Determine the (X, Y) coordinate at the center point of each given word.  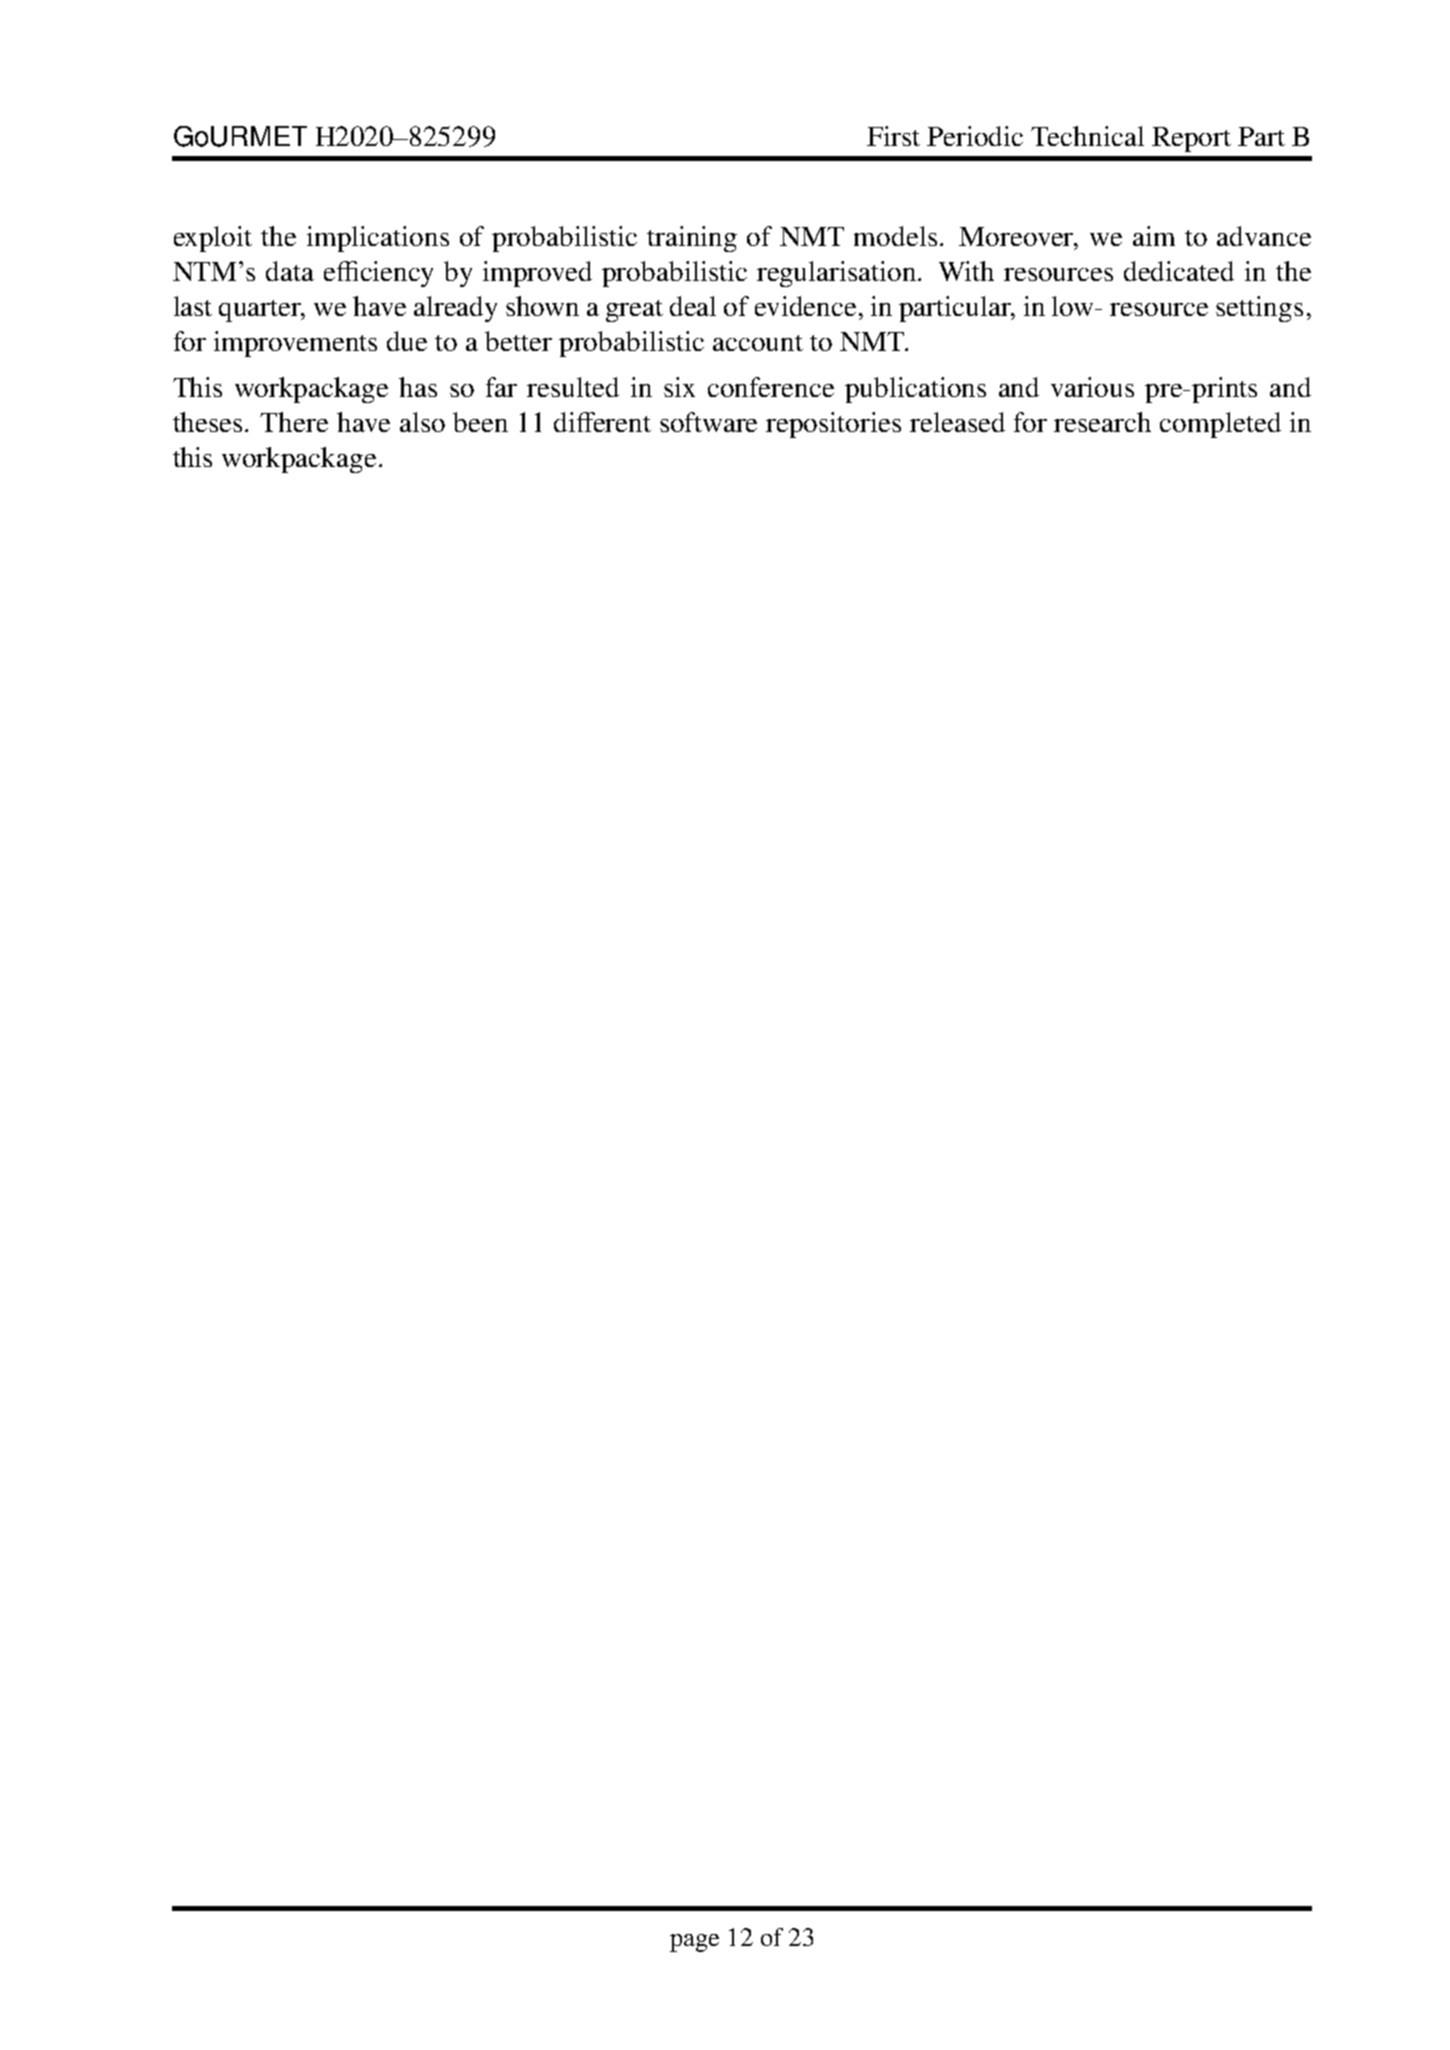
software (708, 422)
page (694, 1943)
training (692, 239)
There (294, 422)
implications (378, 239)
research (1102, 422)
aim (1154, 236)
